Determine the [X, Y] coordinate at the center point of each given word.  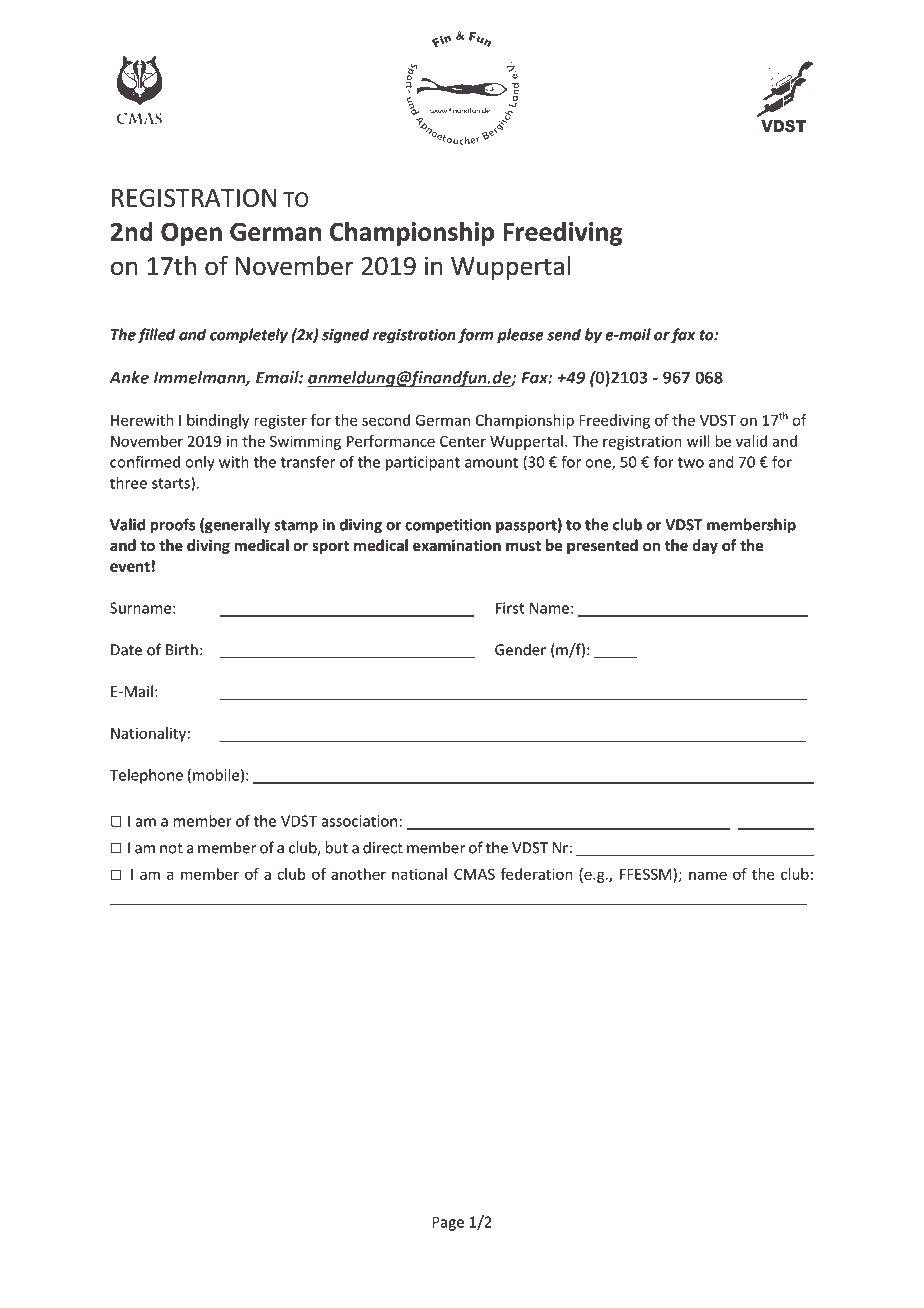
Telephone [146, 776]
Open [191, 234]
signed [345, 336]
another [358, 874]
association [359, 821]
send [564, 334]
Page [448, 1223]
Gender [520, 649]
